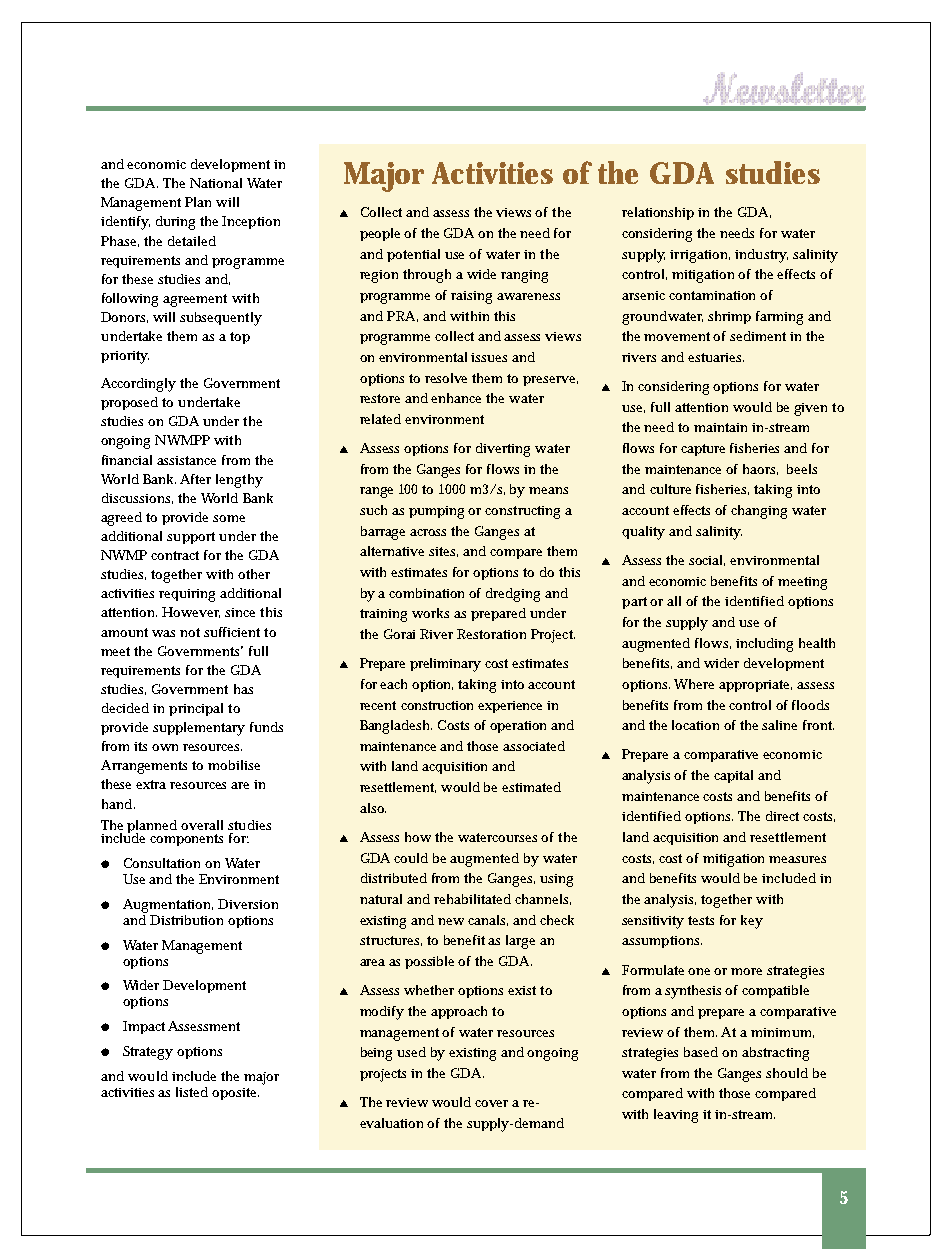 The height and width of the page is (1257, 952). I want to click on potential, so click(413, 255).
